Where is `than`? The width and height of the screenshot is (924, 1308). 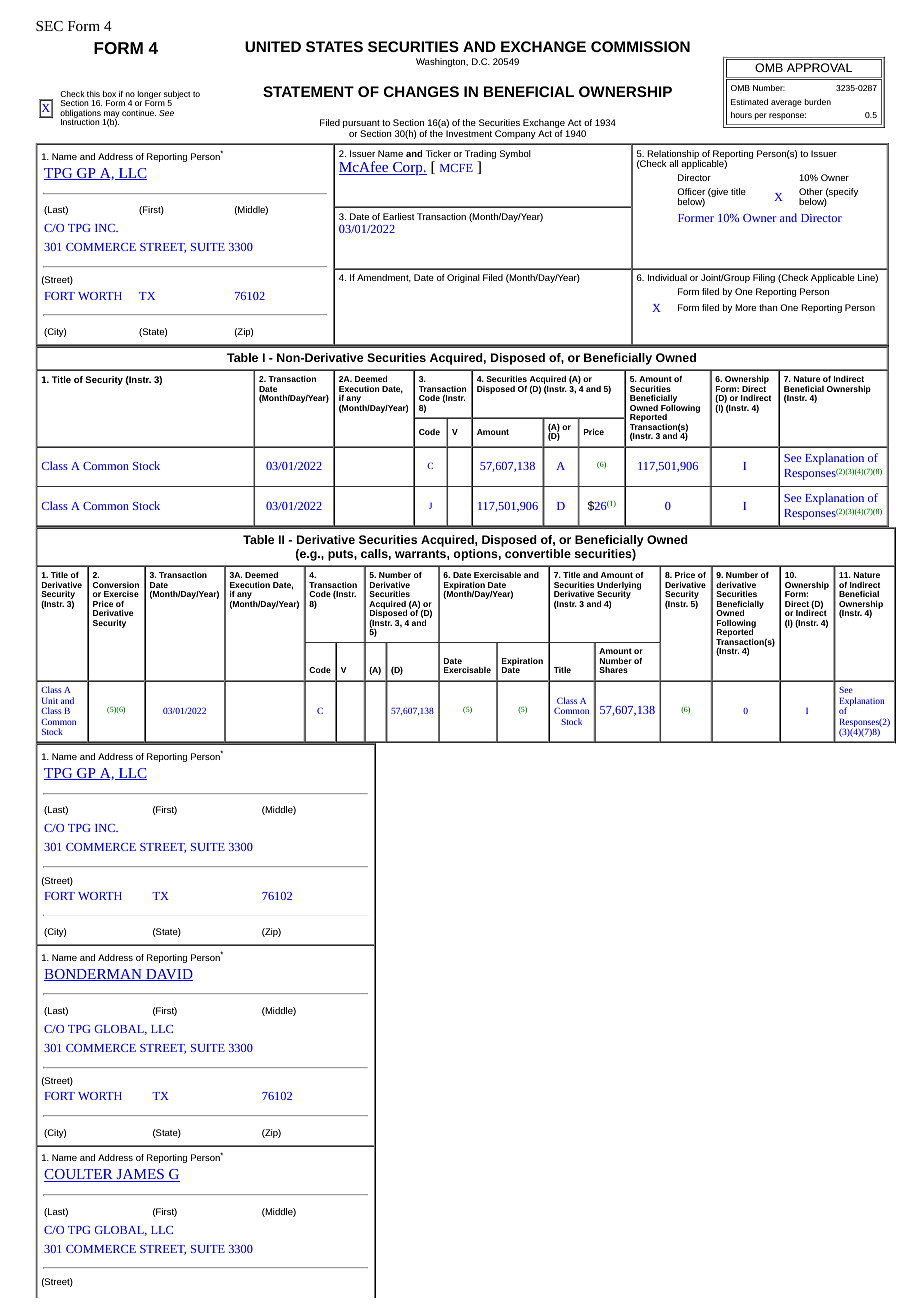
than is located at coordinates (768, 307).
